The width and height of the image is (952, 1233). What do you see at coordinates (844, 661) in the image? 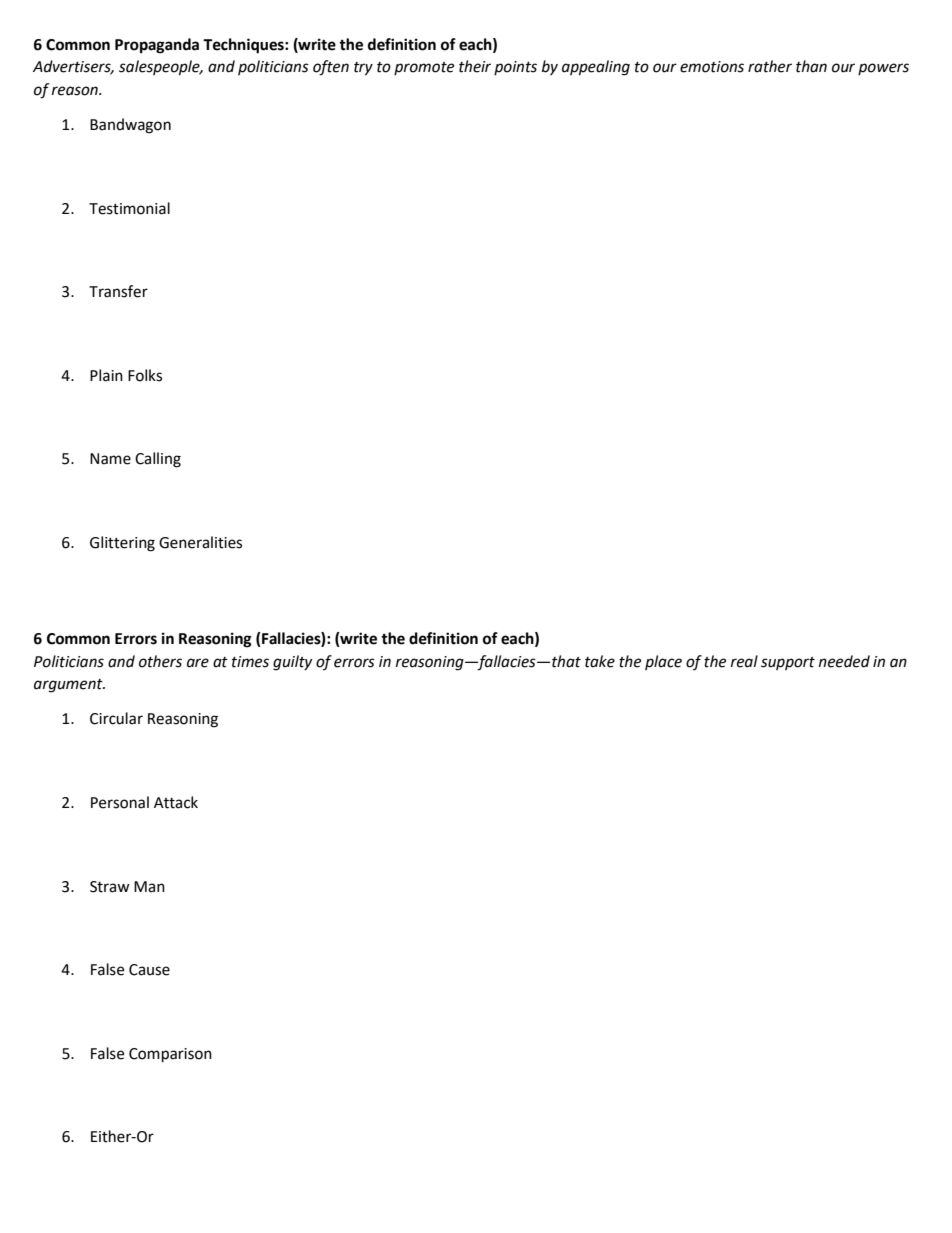
I see `needed` at bounding box center [844, 661].
